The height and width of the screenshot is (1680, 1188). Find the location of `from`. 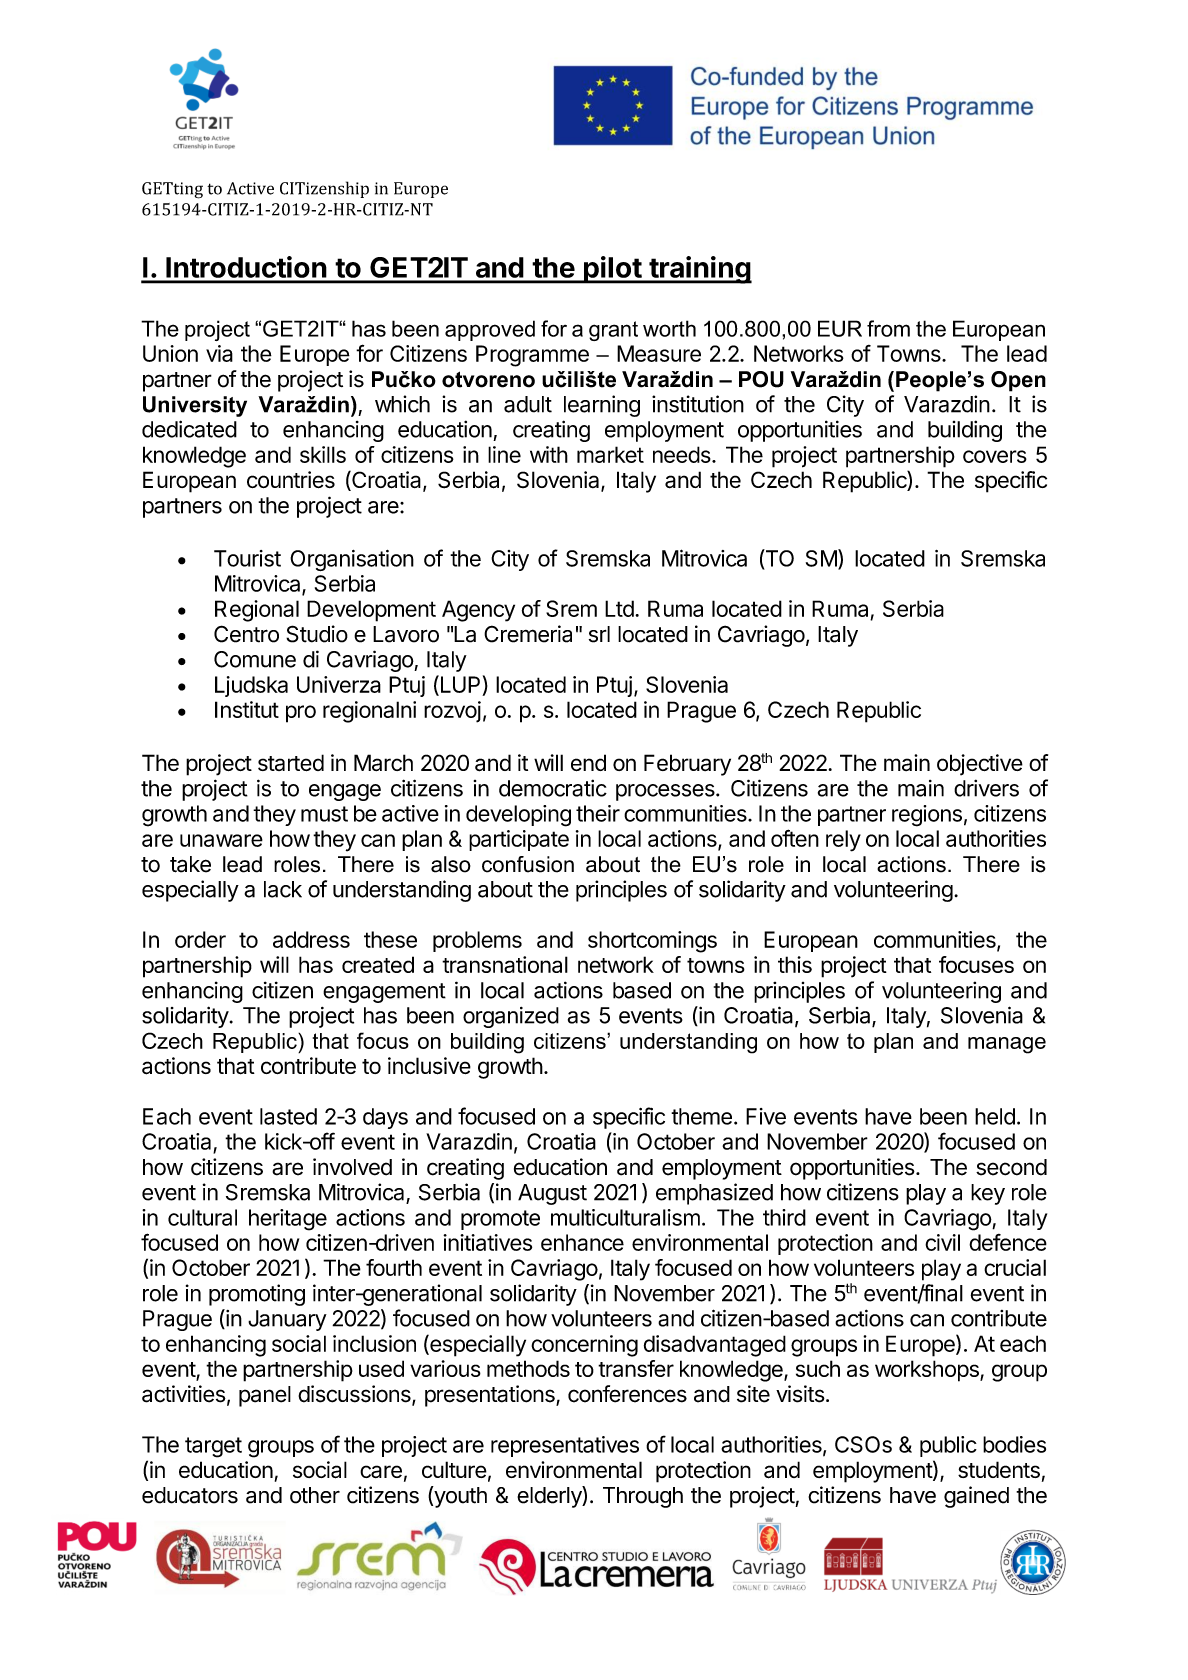

from is located at coordinates (888, 328).
